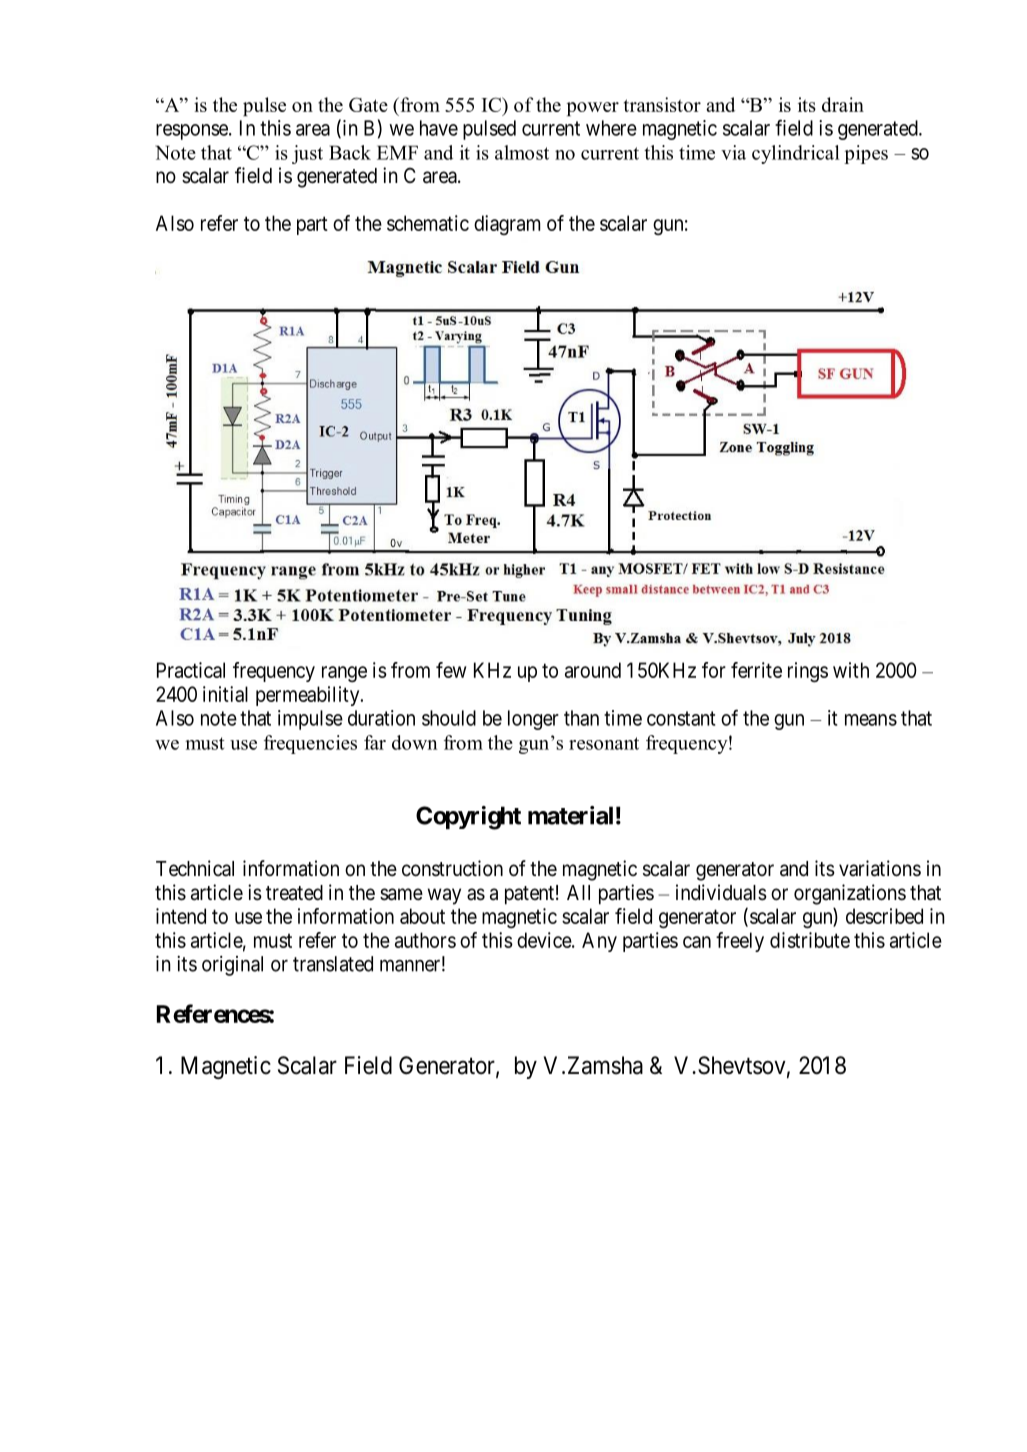  I want to click on longer, so click(533, 720).
